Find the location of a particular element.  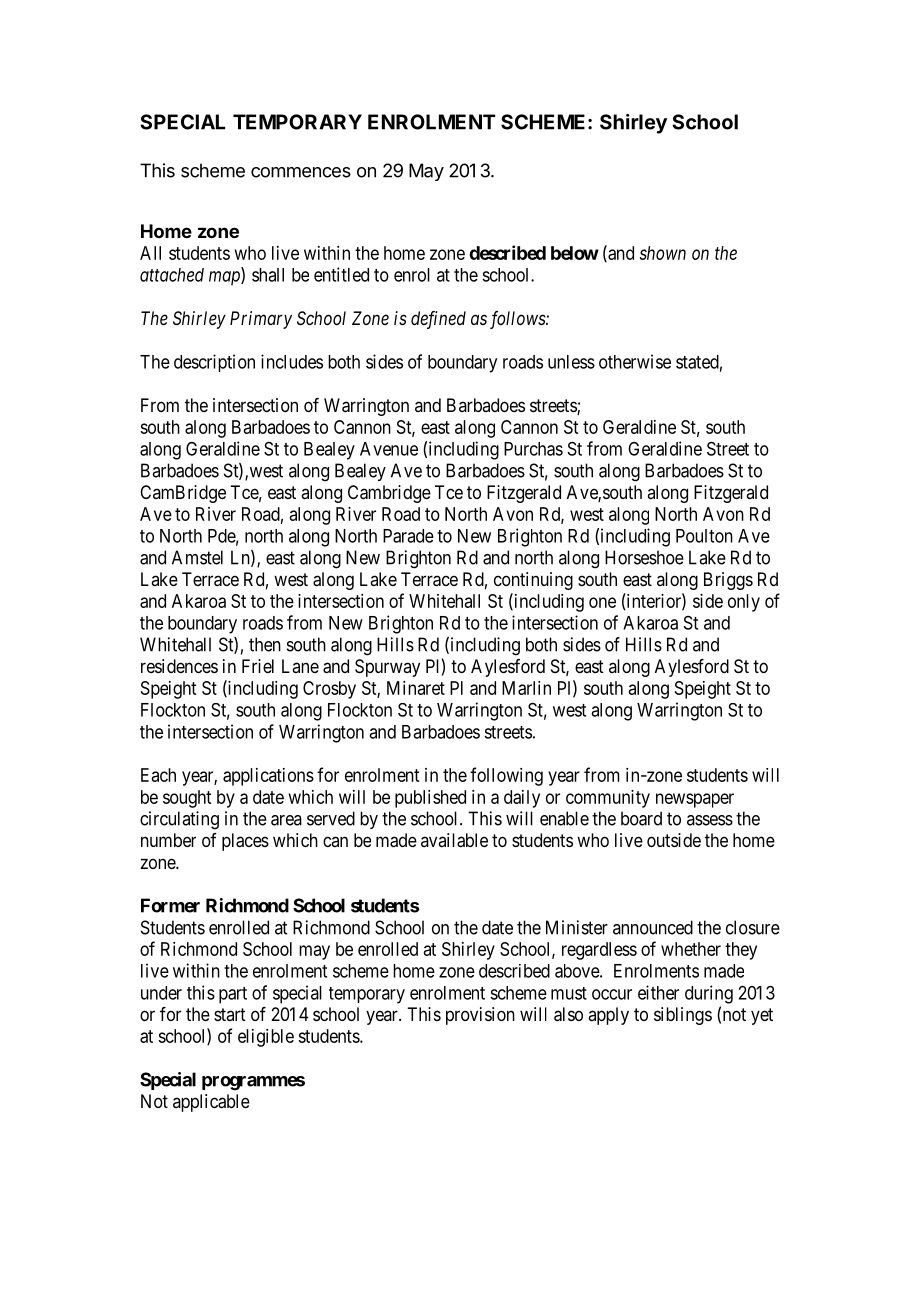

Minaret is located at coordinates (416, 688).
